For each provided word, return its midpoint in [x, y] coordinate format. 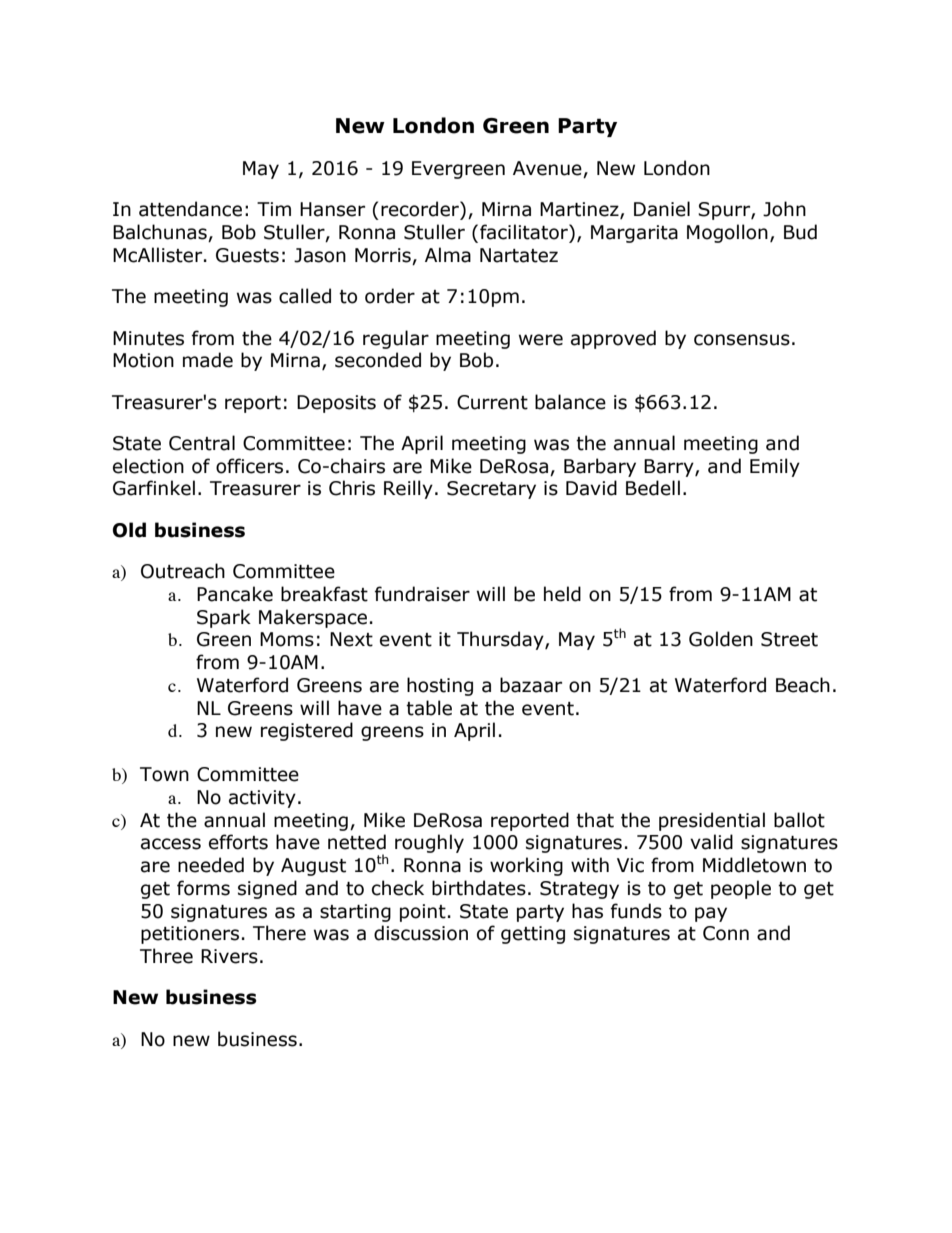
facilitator [525, 232]
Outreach [183, 571]
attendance [190, 209]
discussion [421, 933]
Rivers [229, 956]
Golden [721, 639]
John [784, 209]
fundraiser [422, 594]
